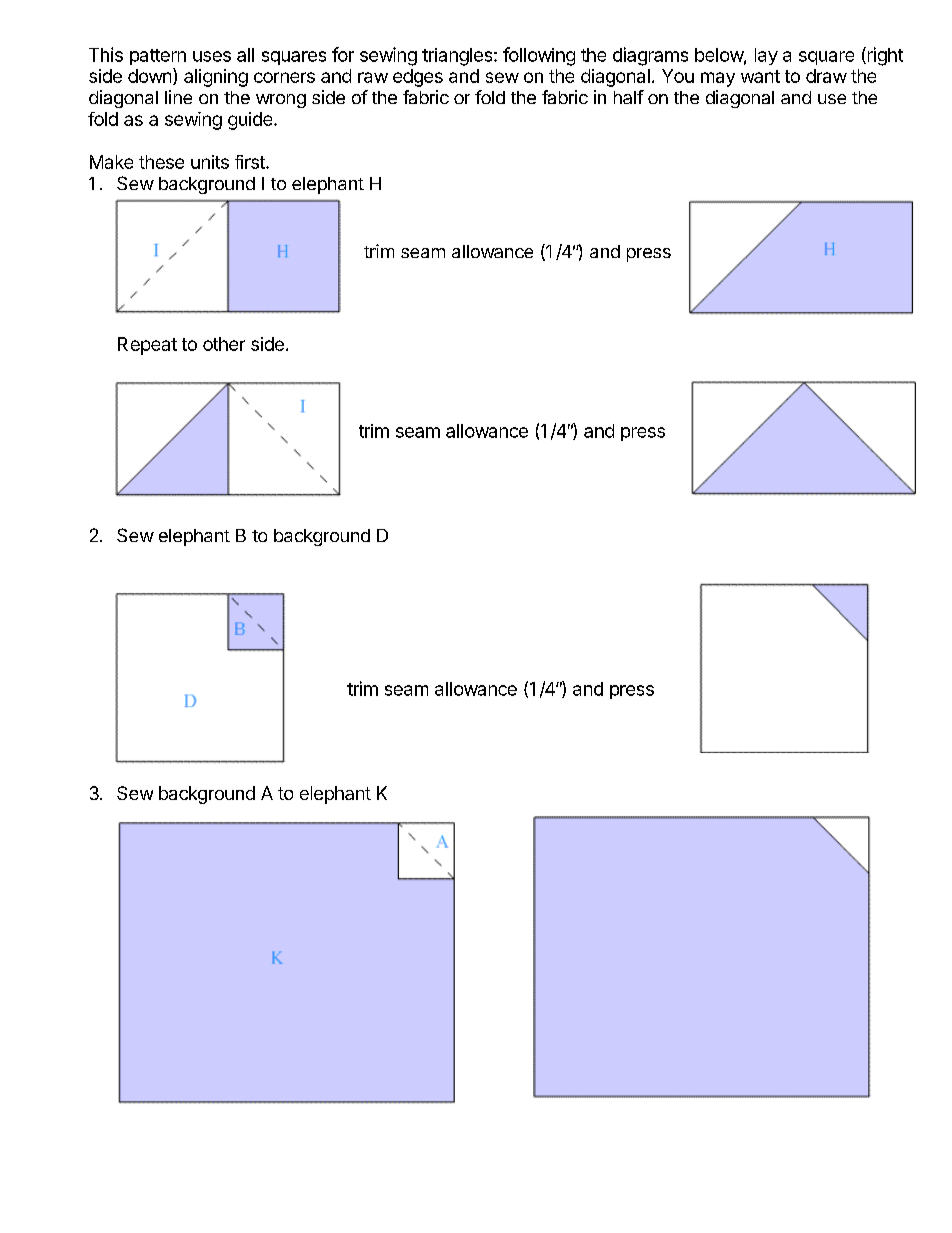  Describe the element at coordinates (629, 97) in the document. I see `half` at that location.
